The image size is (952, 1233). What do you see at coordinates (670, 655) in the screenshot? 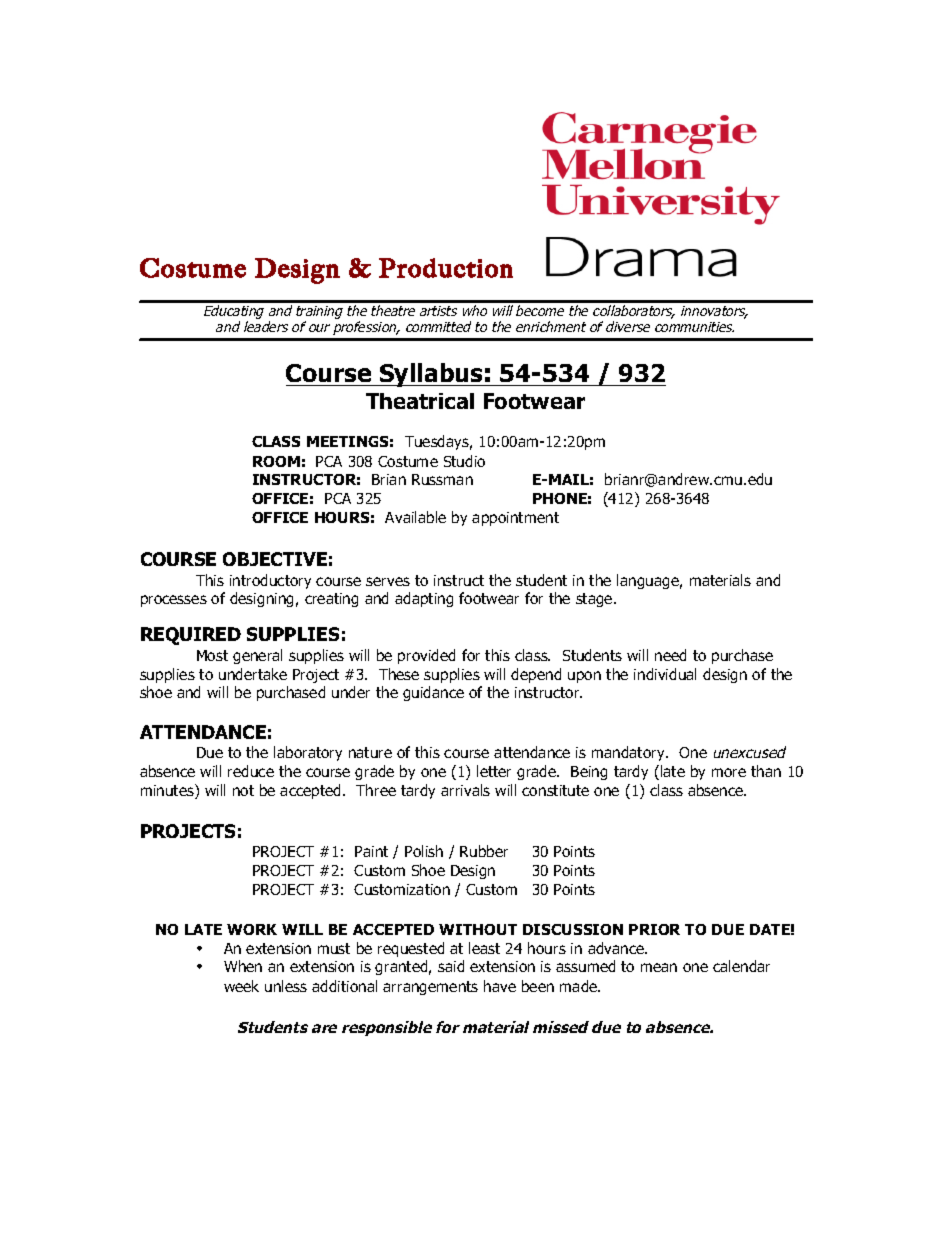
I see `need` at bounding box center [670, 655].
